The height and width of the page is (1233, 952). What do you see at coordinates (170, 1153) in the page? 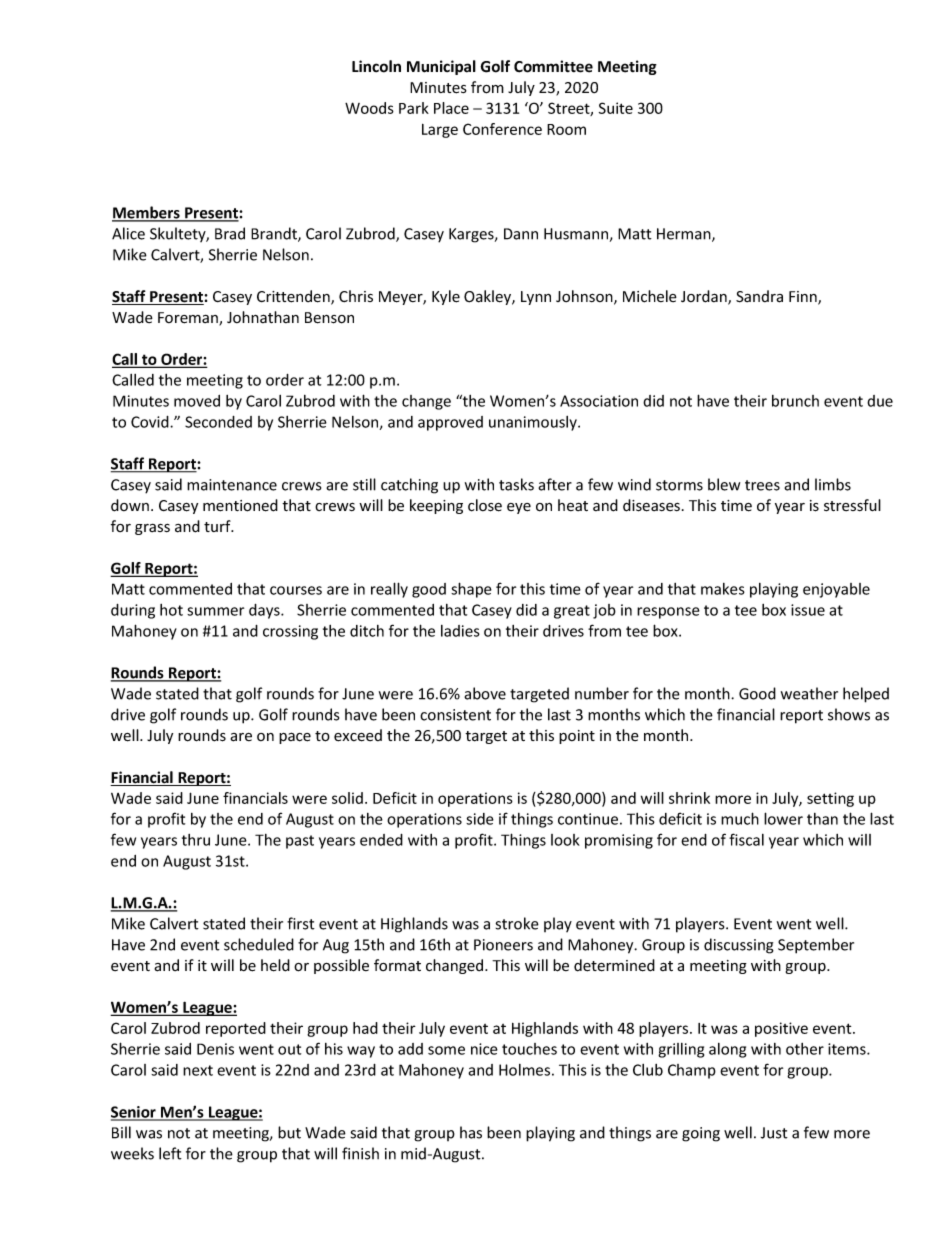
I see `left` at bounding box center [170, 1153].
